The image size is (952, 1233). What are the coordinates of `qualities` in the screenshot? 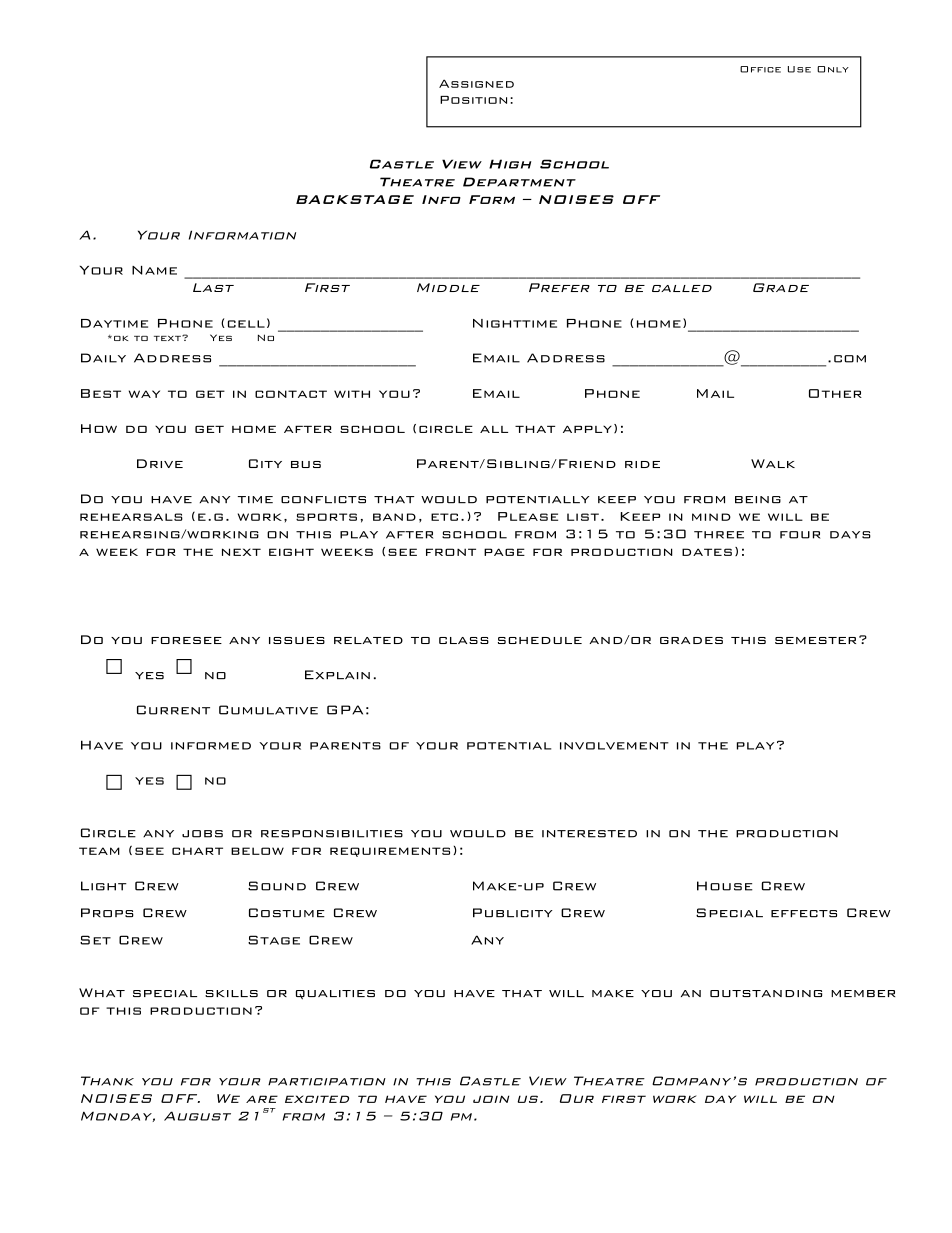 It's located at (335, 995).
